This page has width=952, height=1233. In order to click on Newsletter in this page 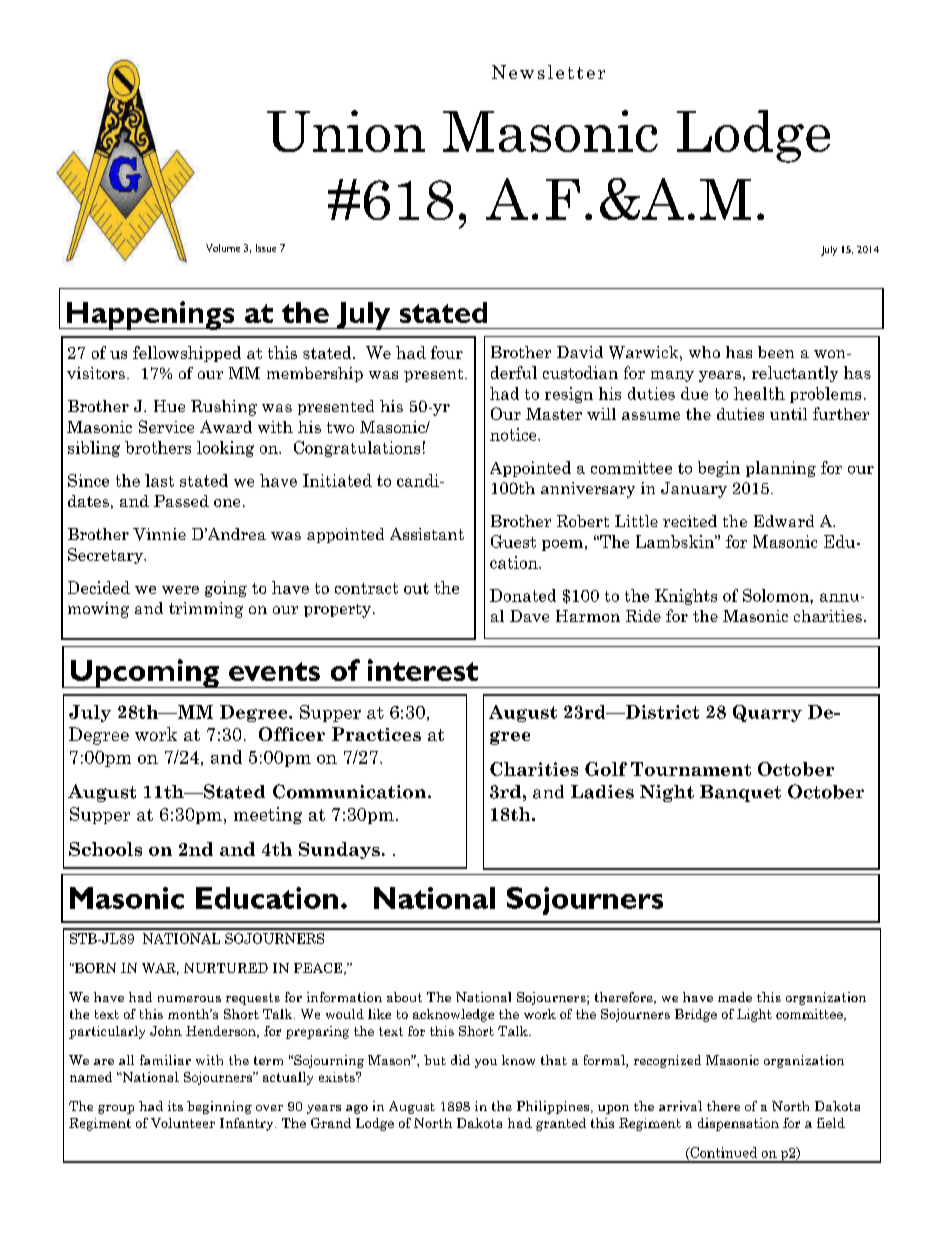, I will do `click(548, 72)`.
